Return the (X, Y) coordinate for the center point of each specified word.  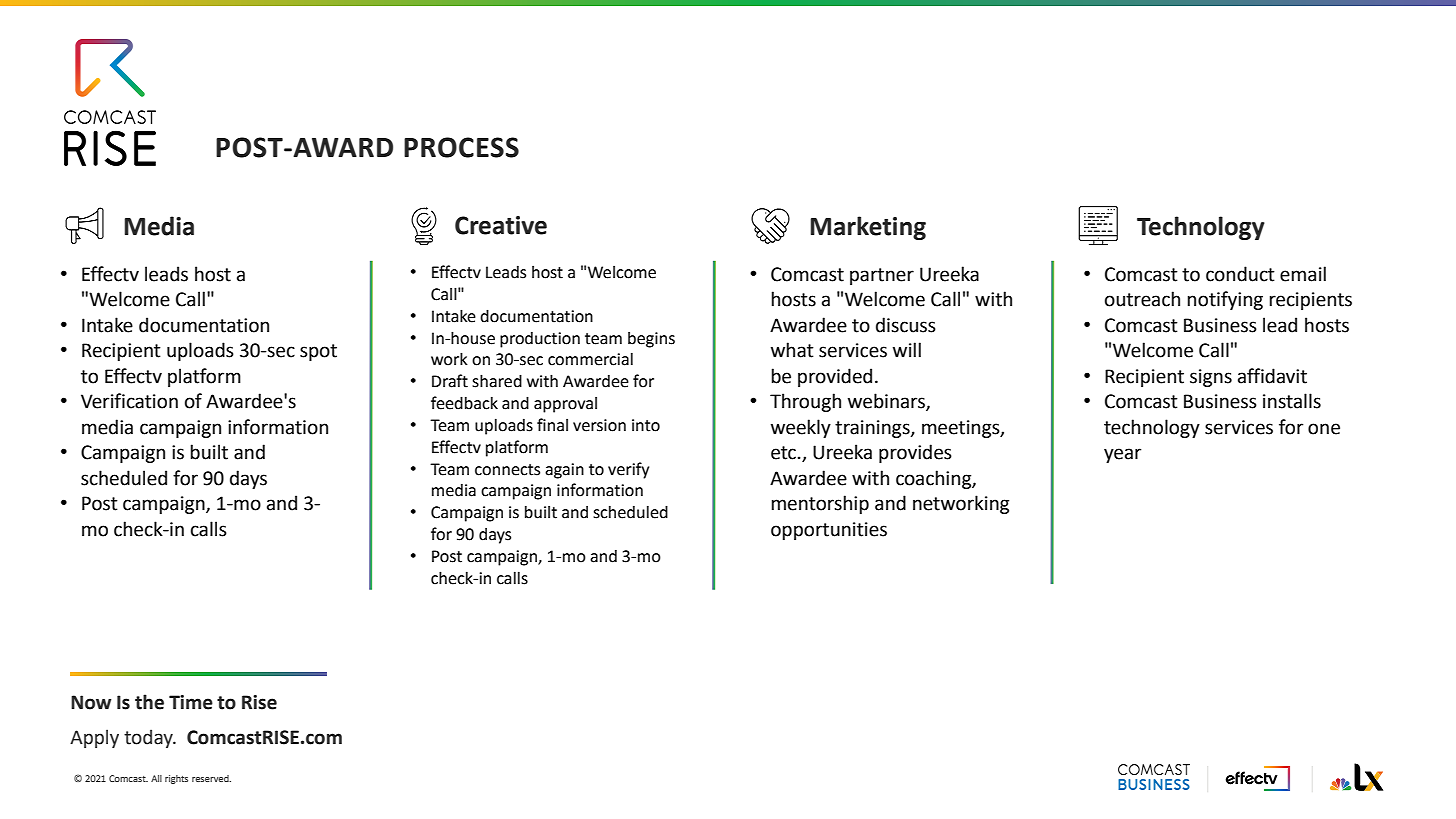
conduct (1240, 274)
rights (176, 779)
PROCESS (461, 147)
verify (628, 470)
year (1122, 455)
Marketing (868, 228)
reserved (211, 778)
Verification (129, 401)
